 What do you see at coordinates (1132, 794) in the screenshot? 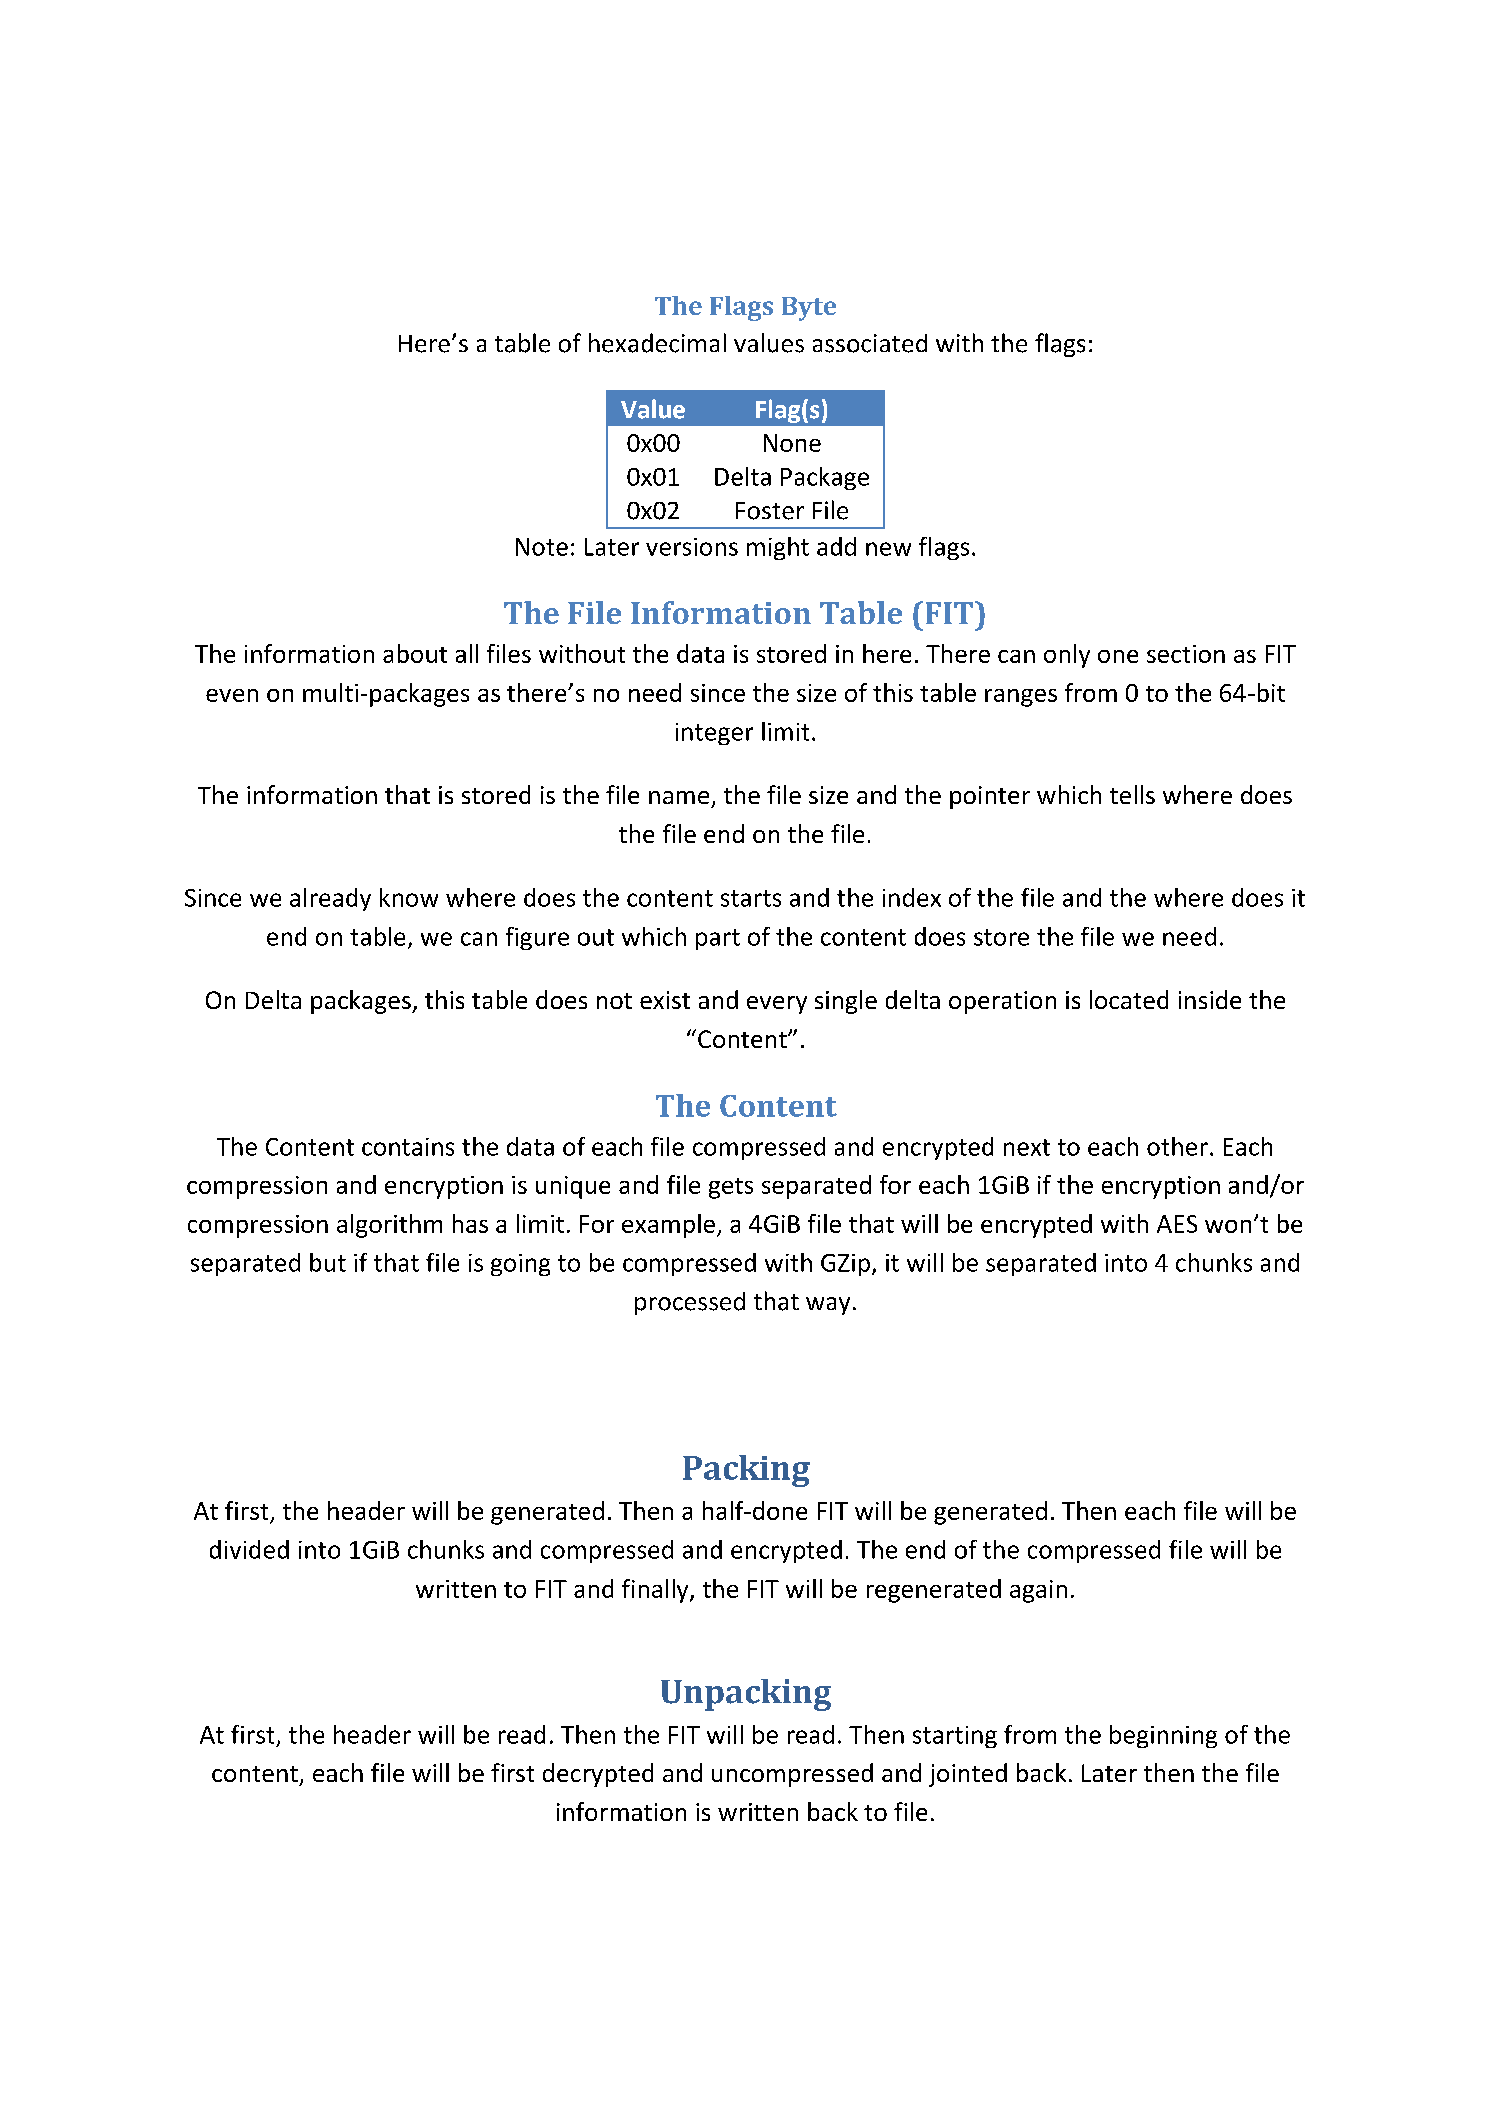
I see `tells` at bounding box center [1132, 794].
